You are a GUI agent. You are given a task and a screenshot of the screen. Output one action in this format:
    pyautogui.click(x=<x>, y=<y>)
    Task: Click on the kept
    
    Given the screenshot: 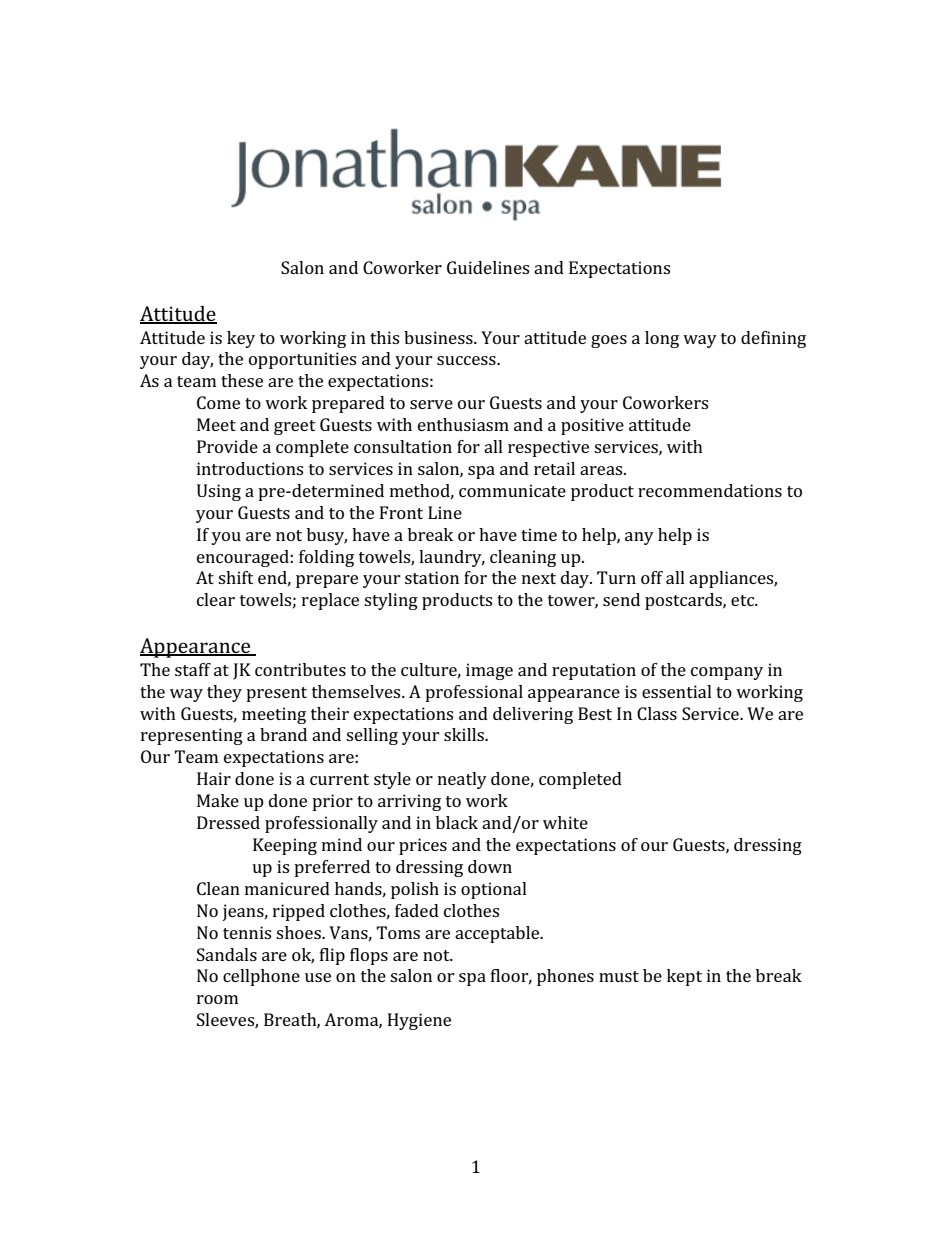 What is the action you would take?
    pyautogui.click(x=684, y=977)
